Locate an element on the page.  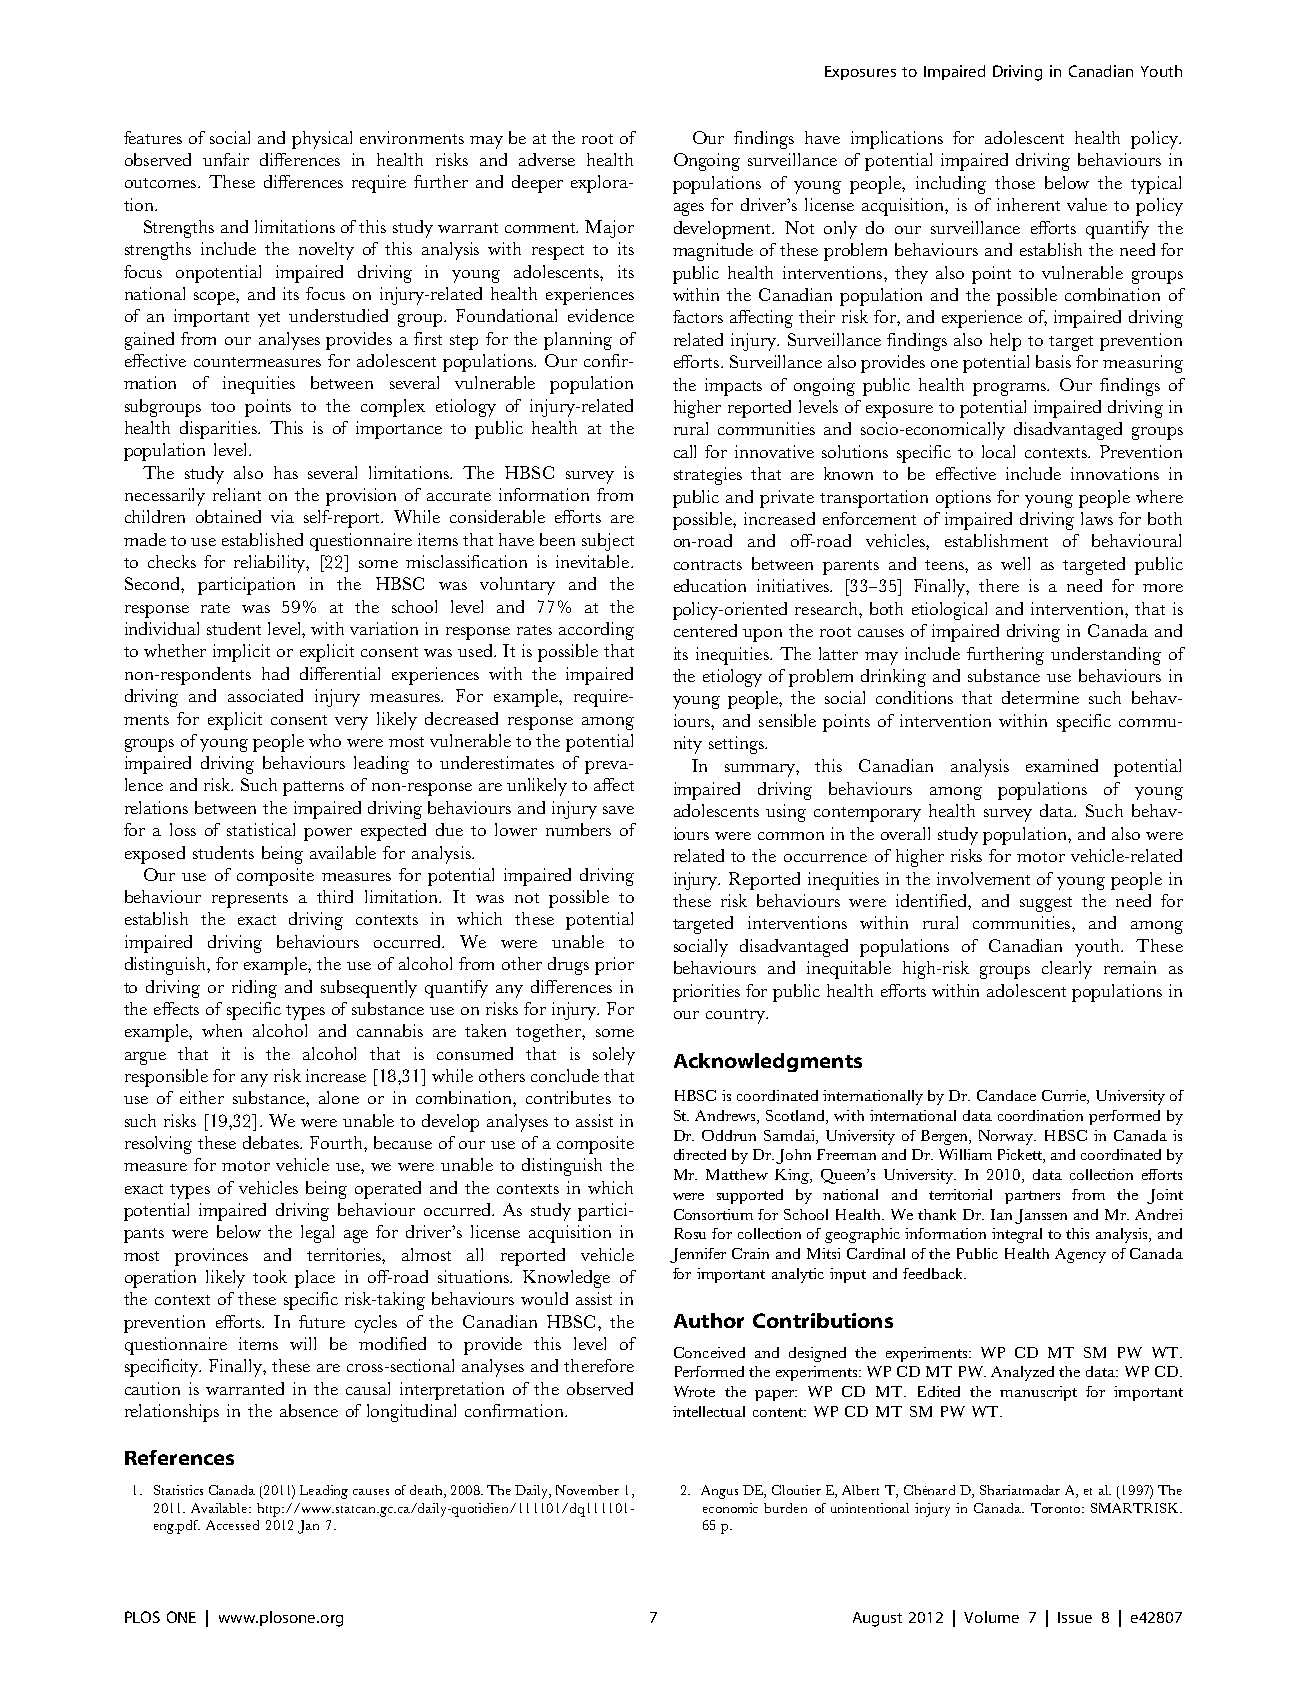
suggest is located at coordinates (1046, 904).
